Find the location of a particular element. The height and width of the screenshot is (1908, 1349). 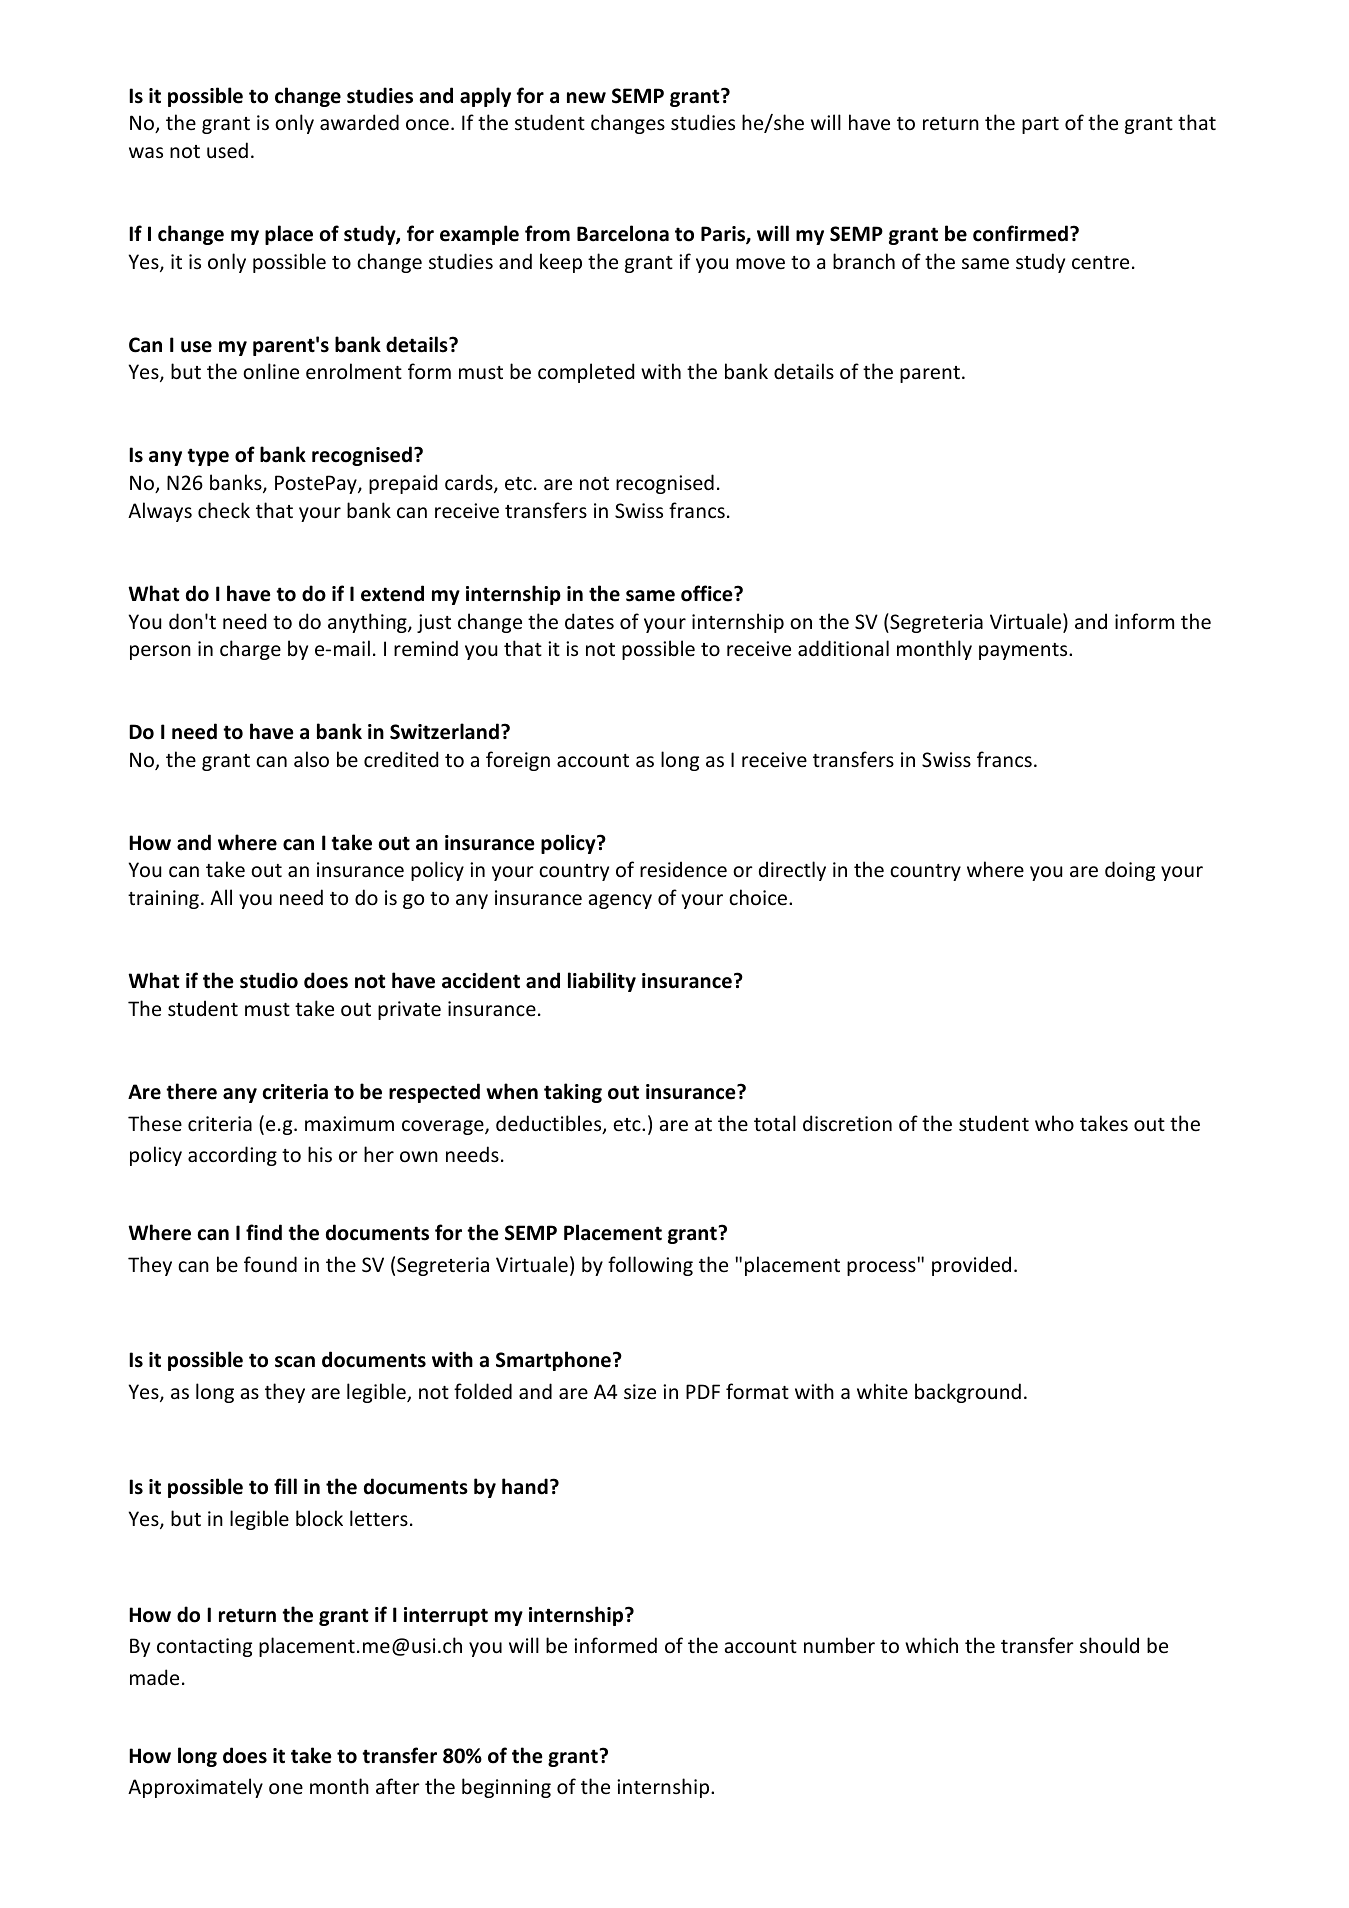

office is located at coordinates (708, 593).
